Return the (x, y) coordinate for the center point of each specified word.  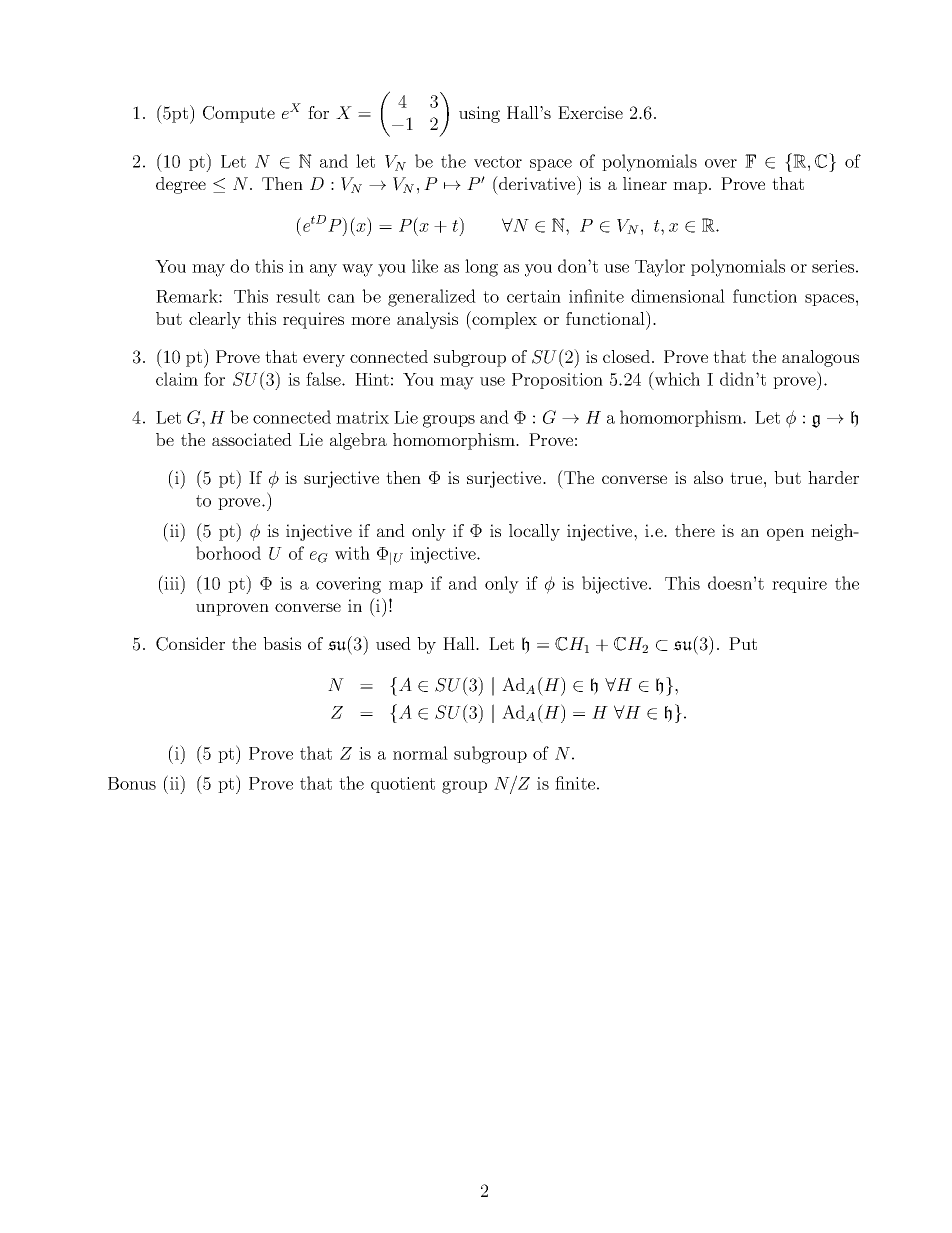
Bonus (132, 783)
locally (534, 532)
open (785, 534)
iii (173, 582)
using (479, 114)
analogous (820, 358)
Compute (239, 114)
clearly (215, 320)
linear (645, 183)
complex (503, 320)
